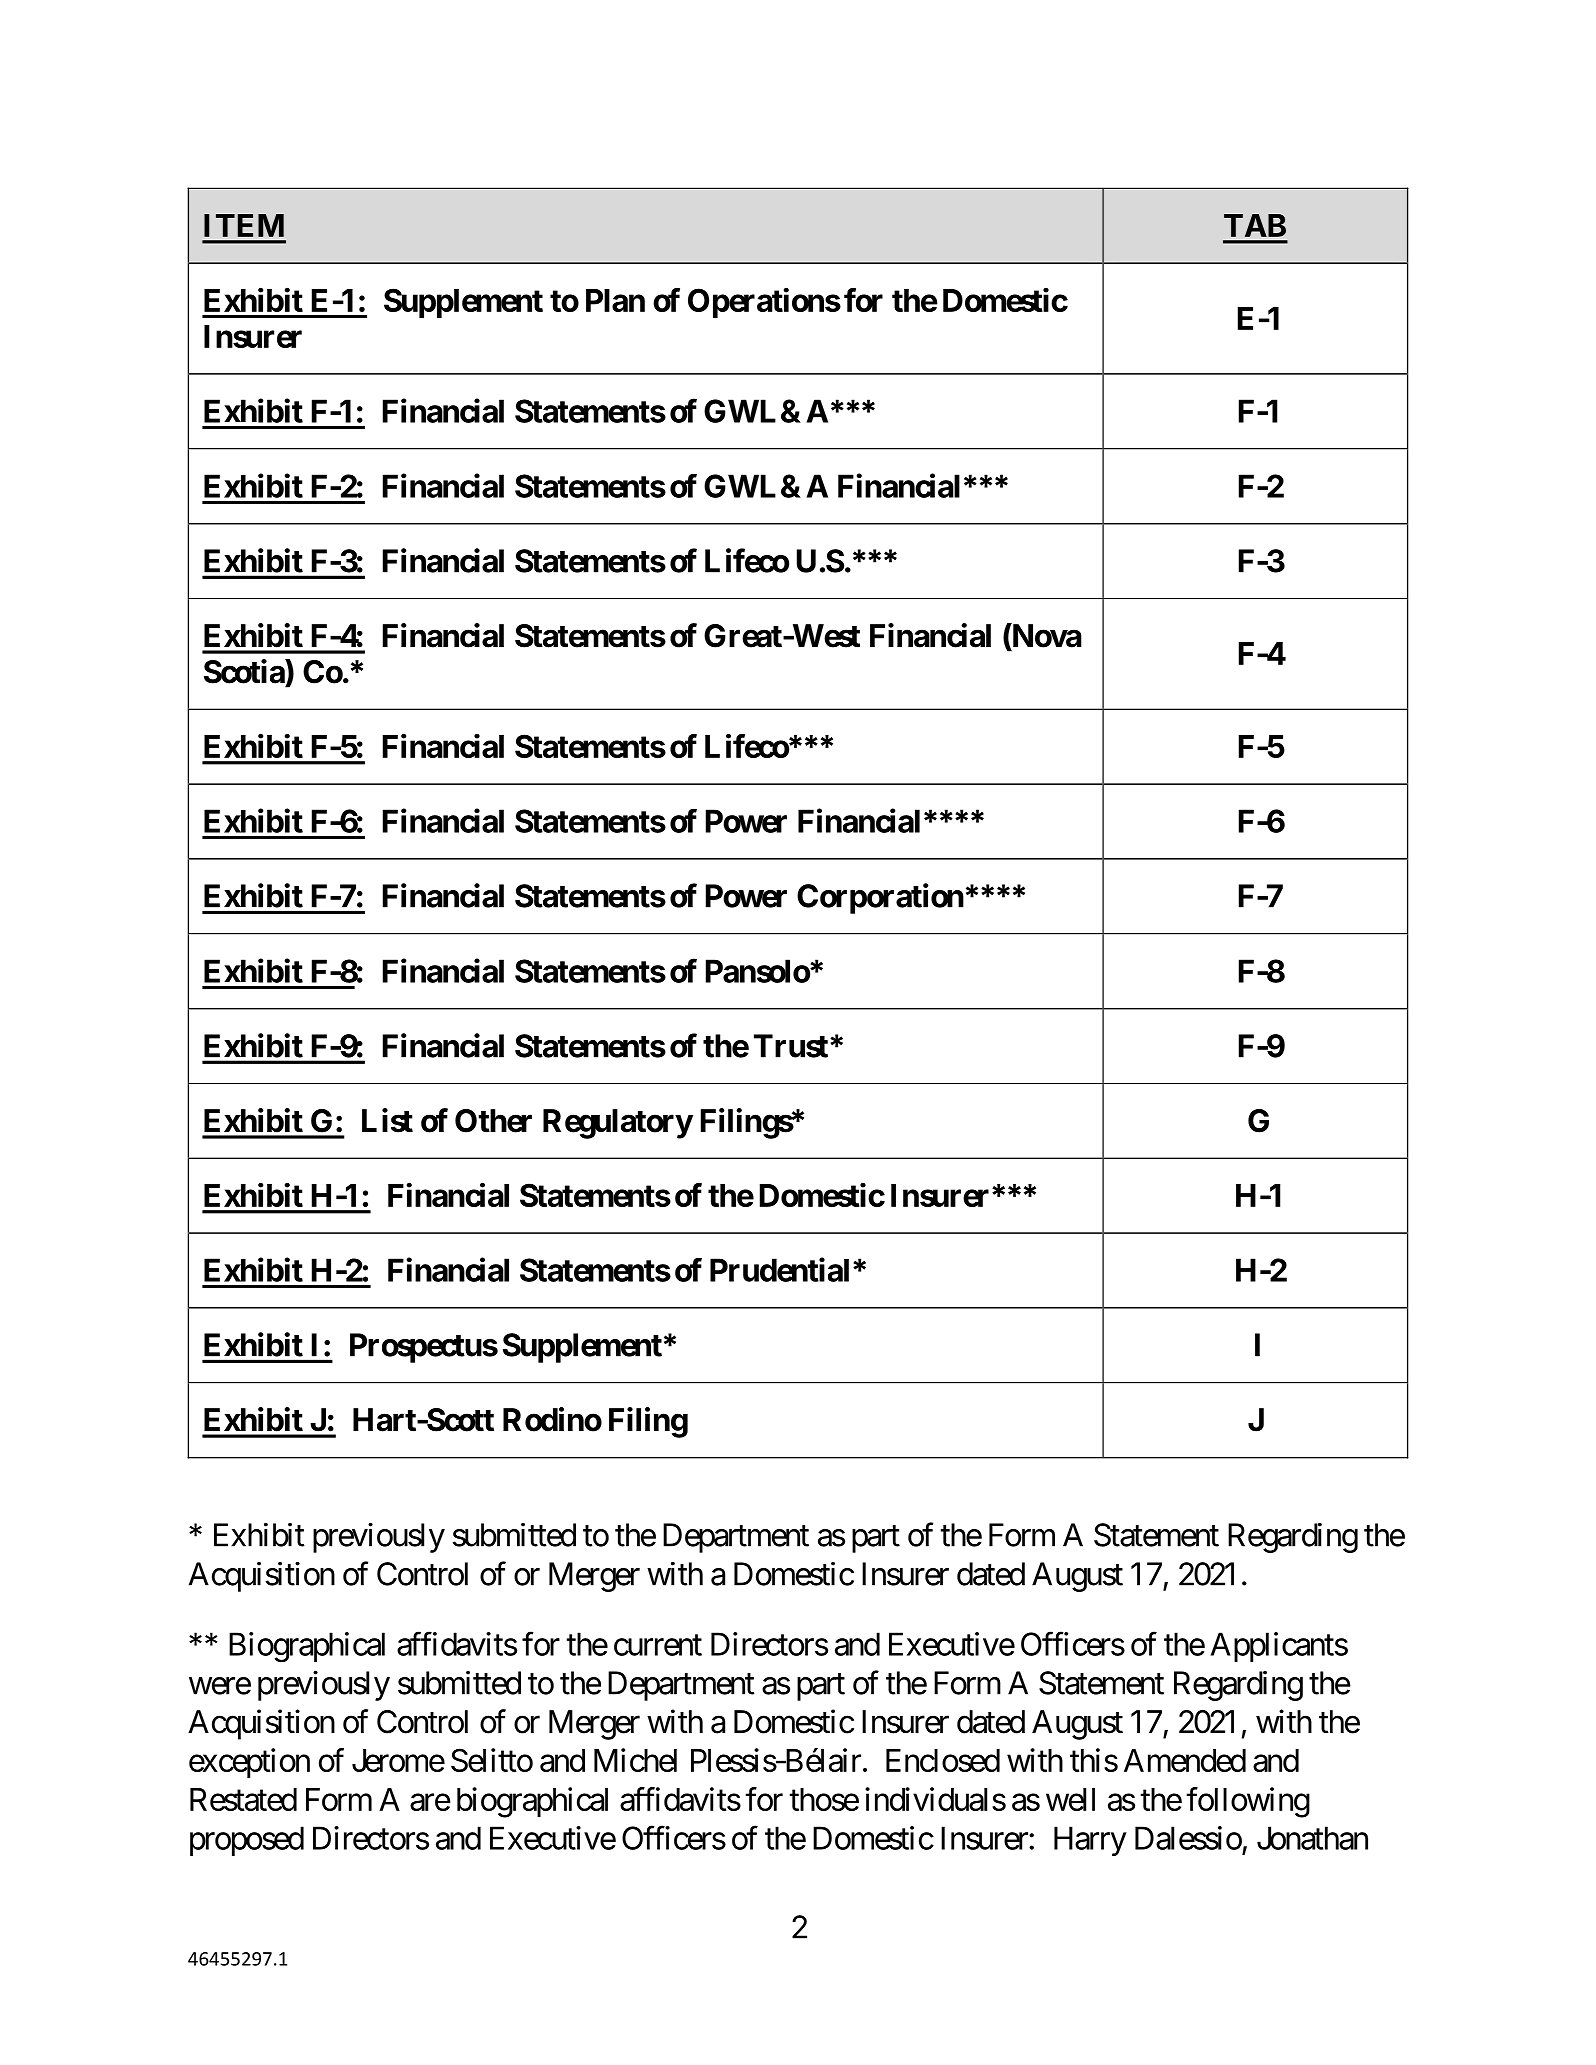  What do you see at coordinates (615, 300) in the screenshot?
I see `Plan` at bounding box center [615, 300].
